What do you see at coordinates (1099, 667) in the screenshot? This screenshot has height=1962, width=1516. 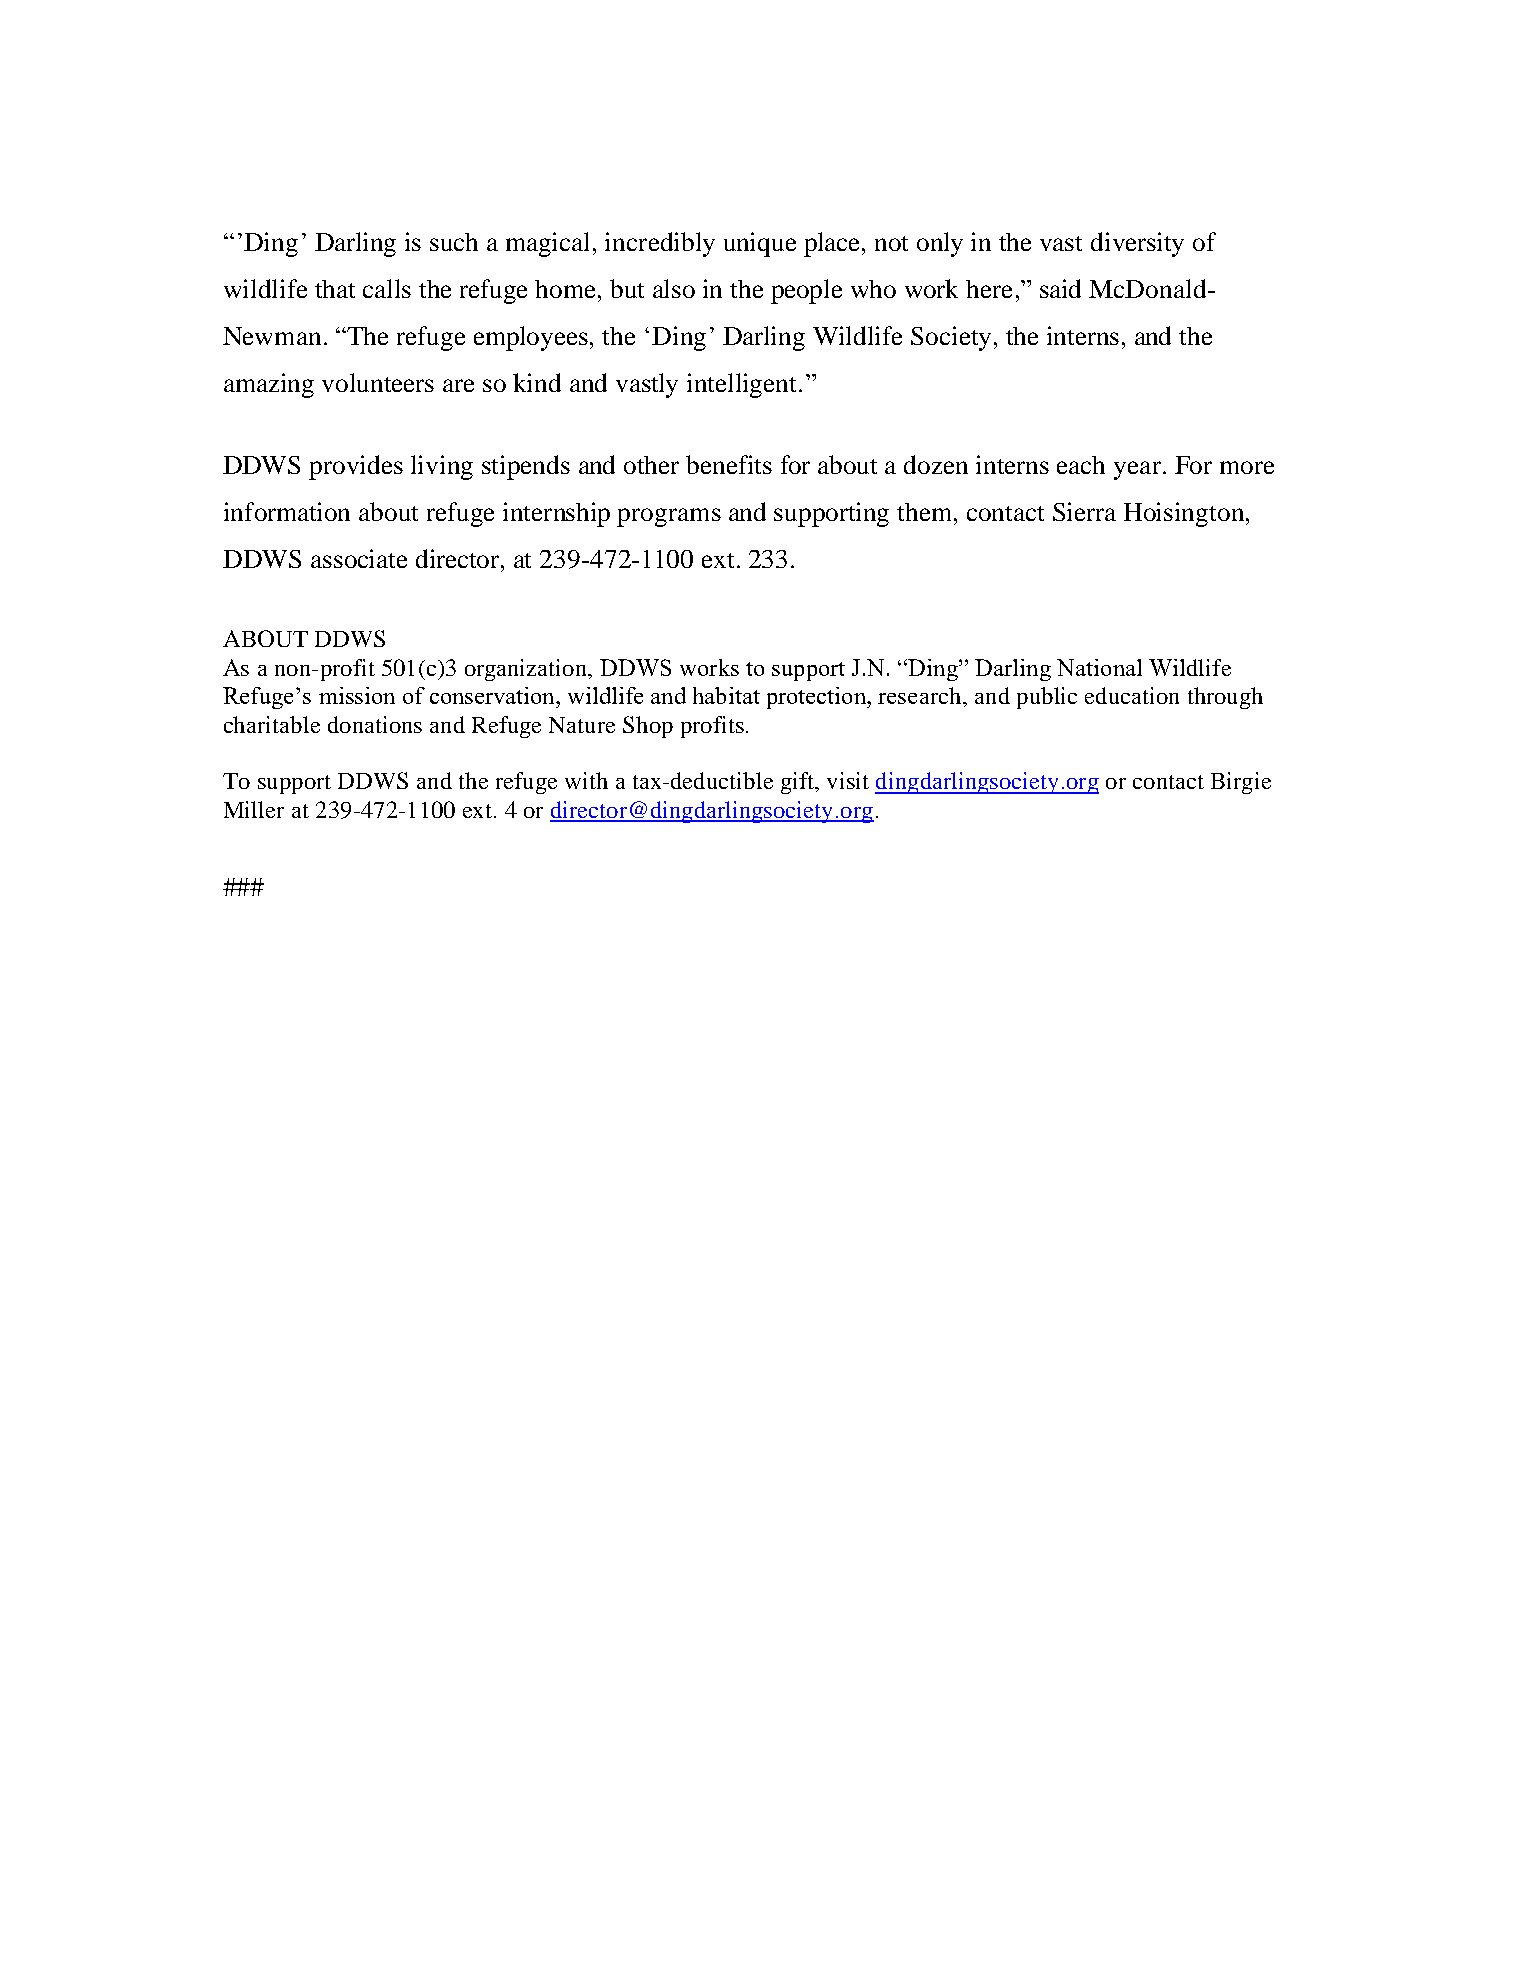 I see `National` at bounding box center [1099, 667].
